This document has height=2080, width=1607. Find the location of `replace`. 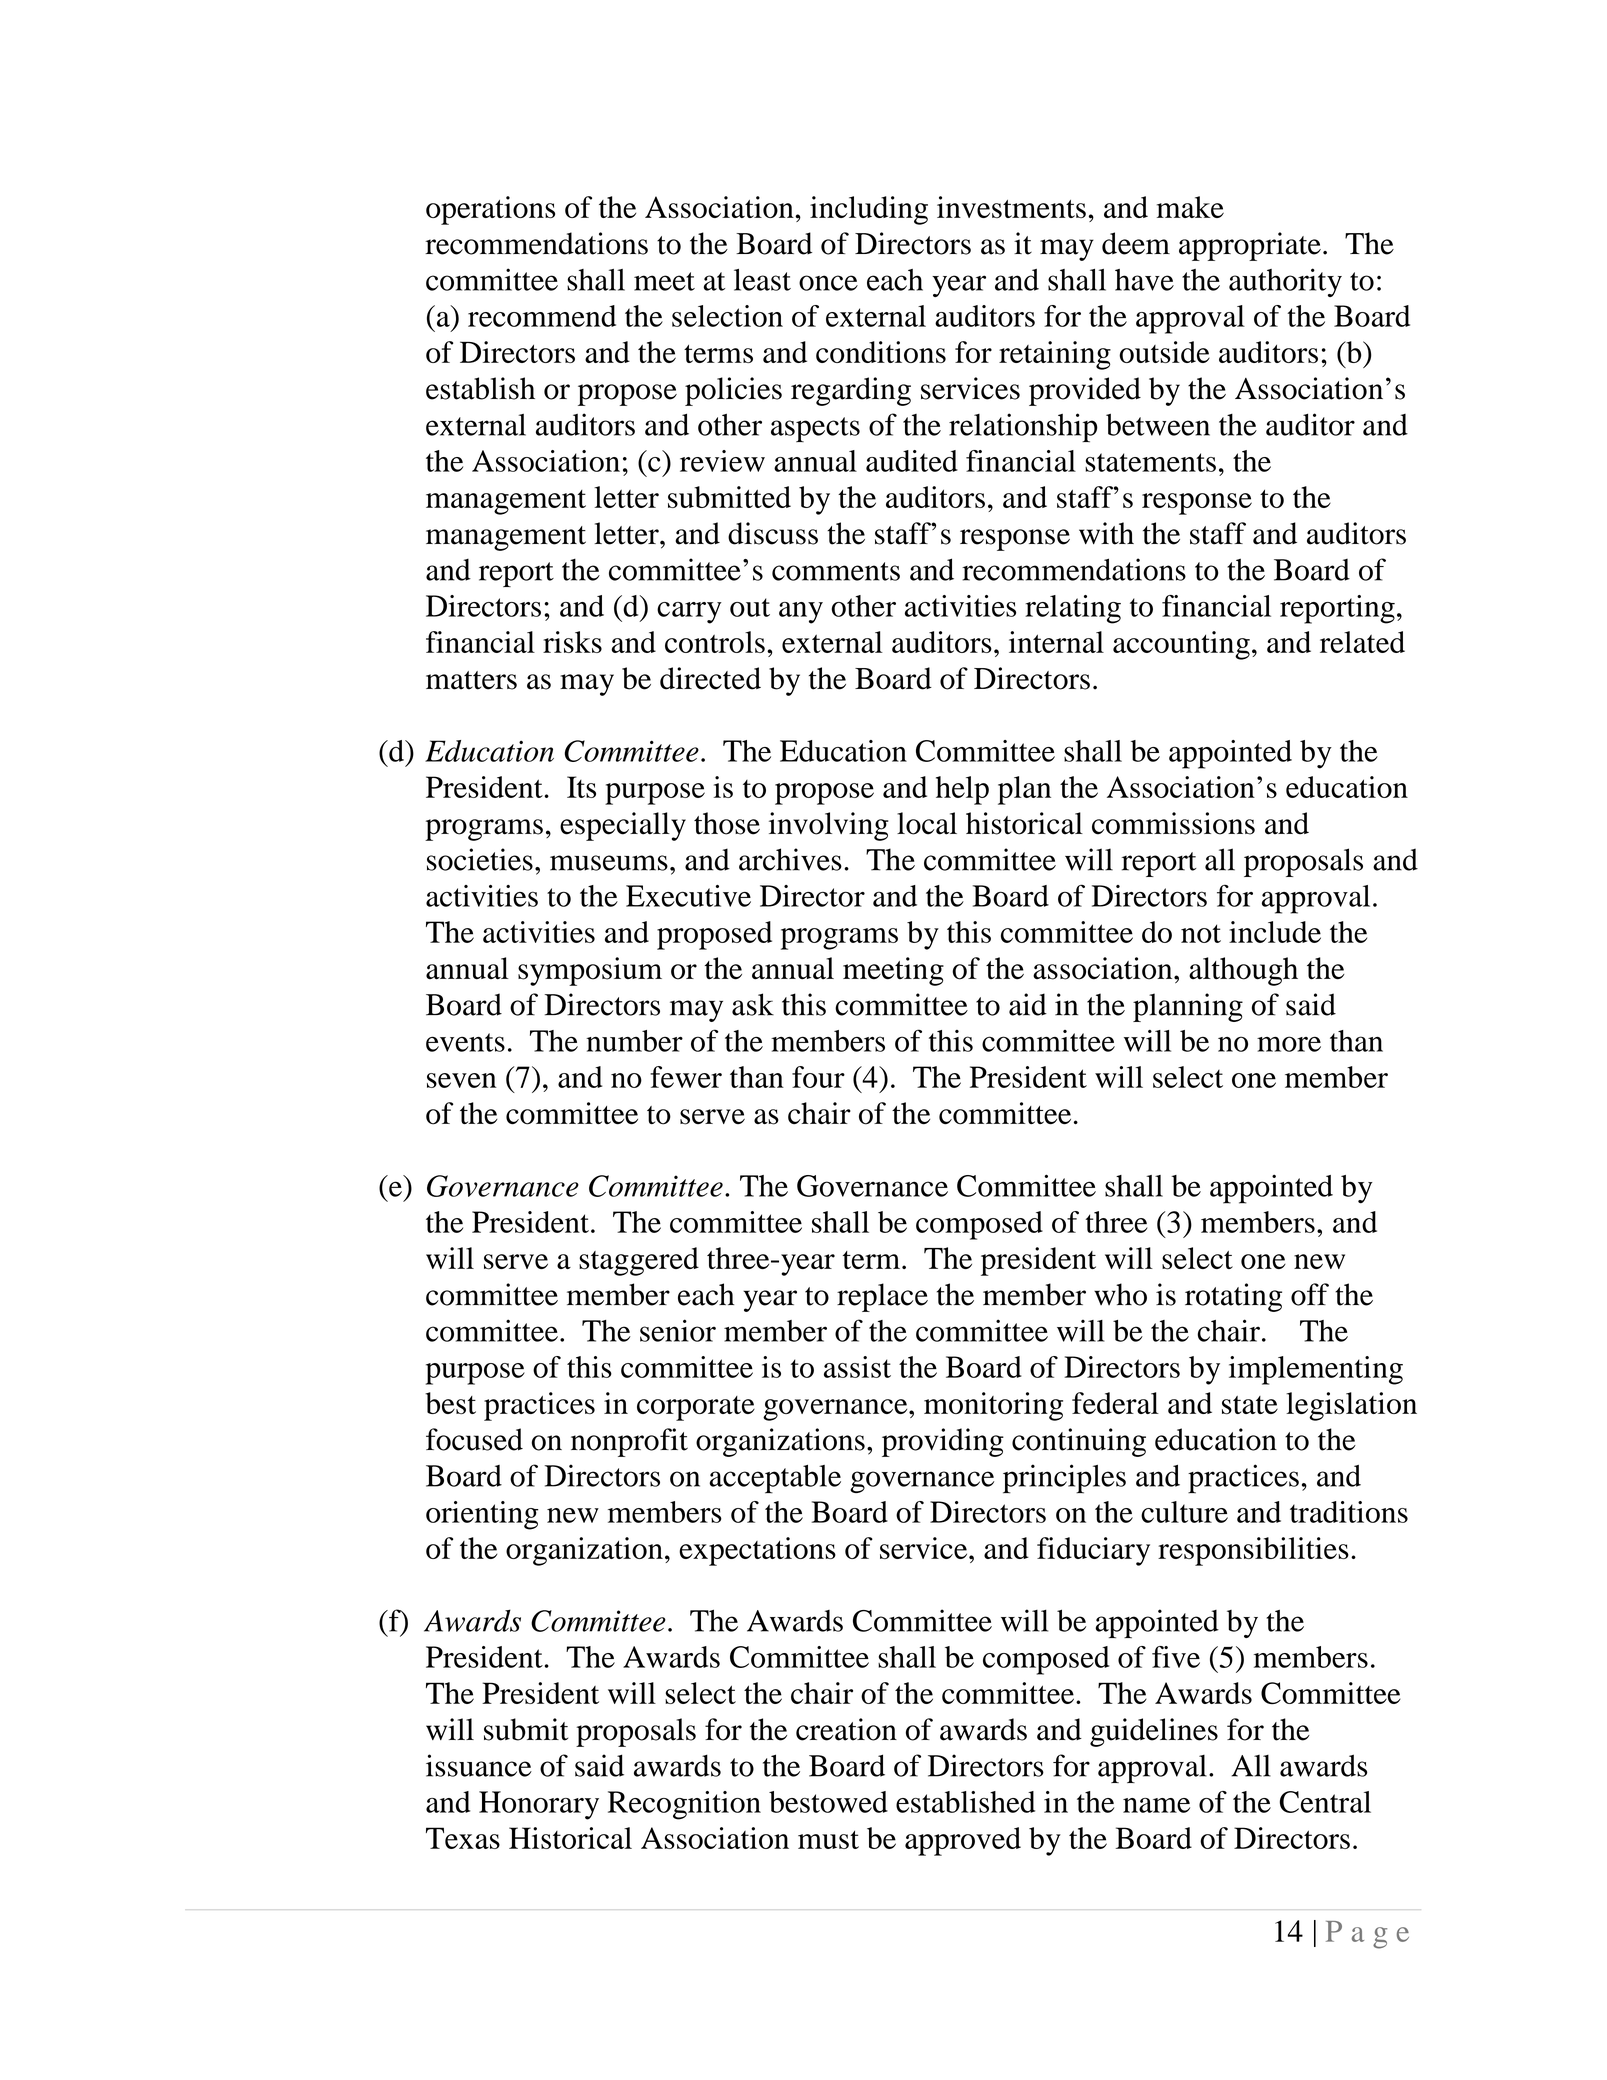

replace is located at coordinates (882, 1297).
